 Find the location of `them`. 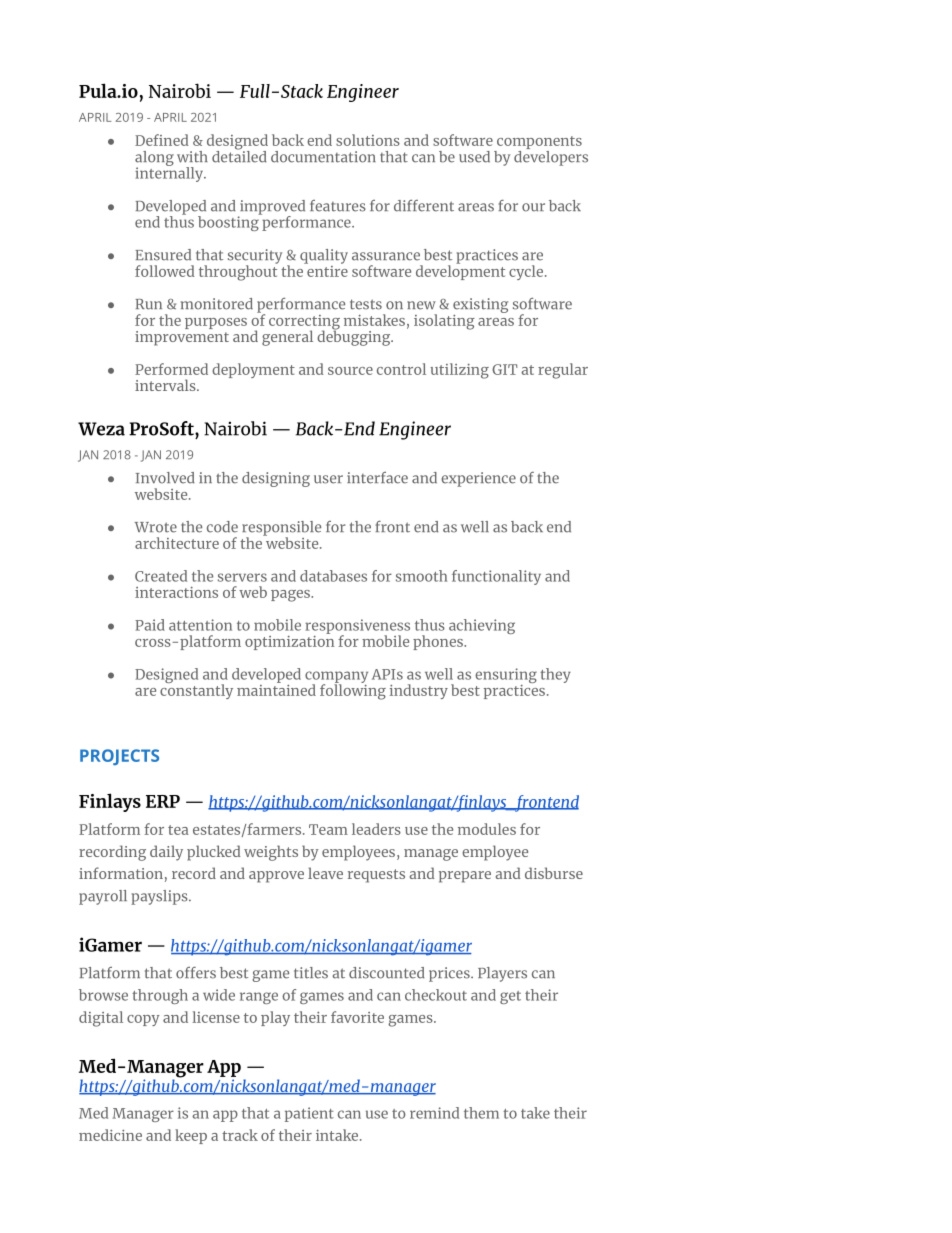

them is located at coordinates (481, 1113).
